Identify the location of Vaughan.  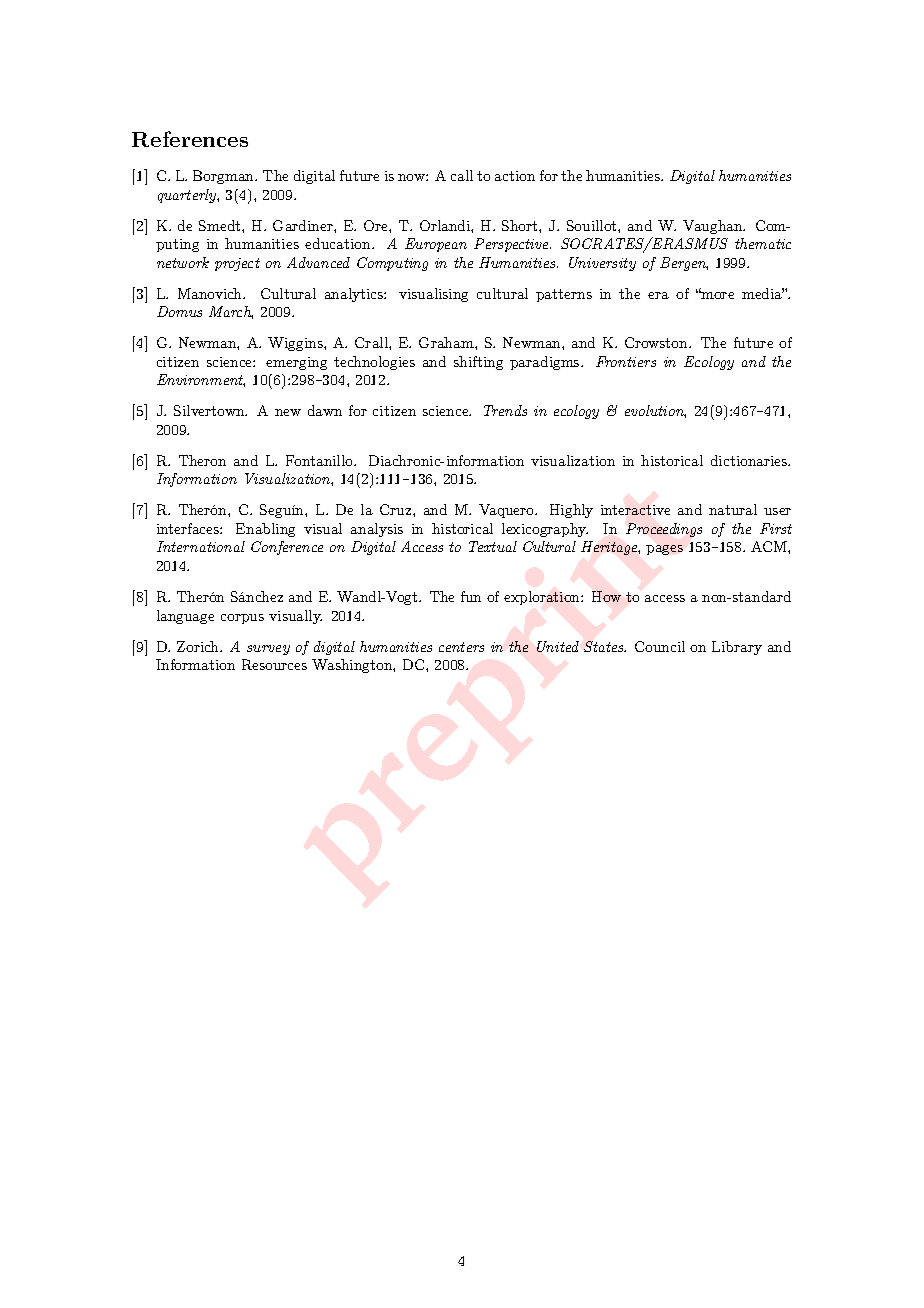
(713, 227).
